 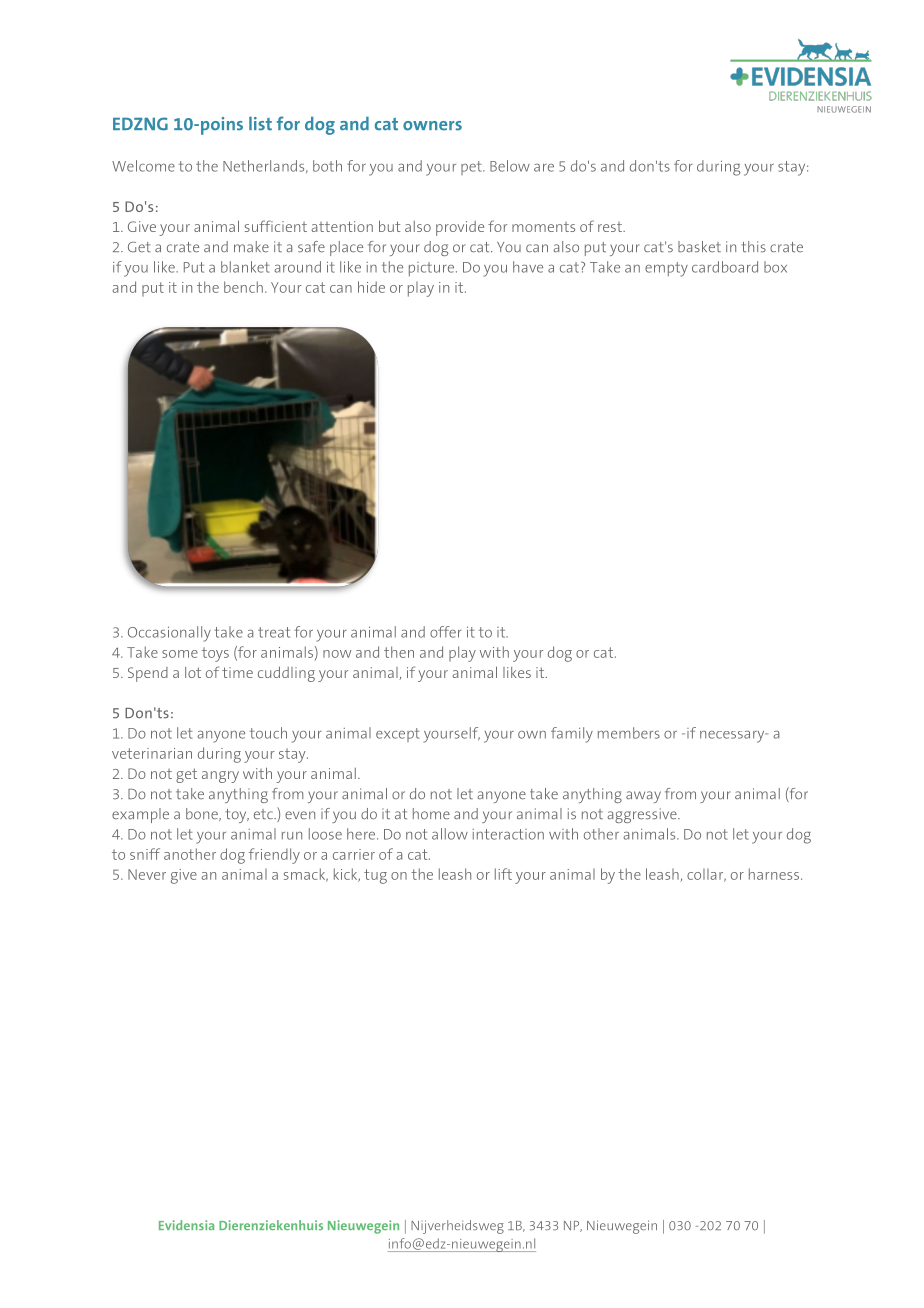 What do you see at coordinates (274, 856) in the image?
I see `friendly` at bounding box center [274, 856].
